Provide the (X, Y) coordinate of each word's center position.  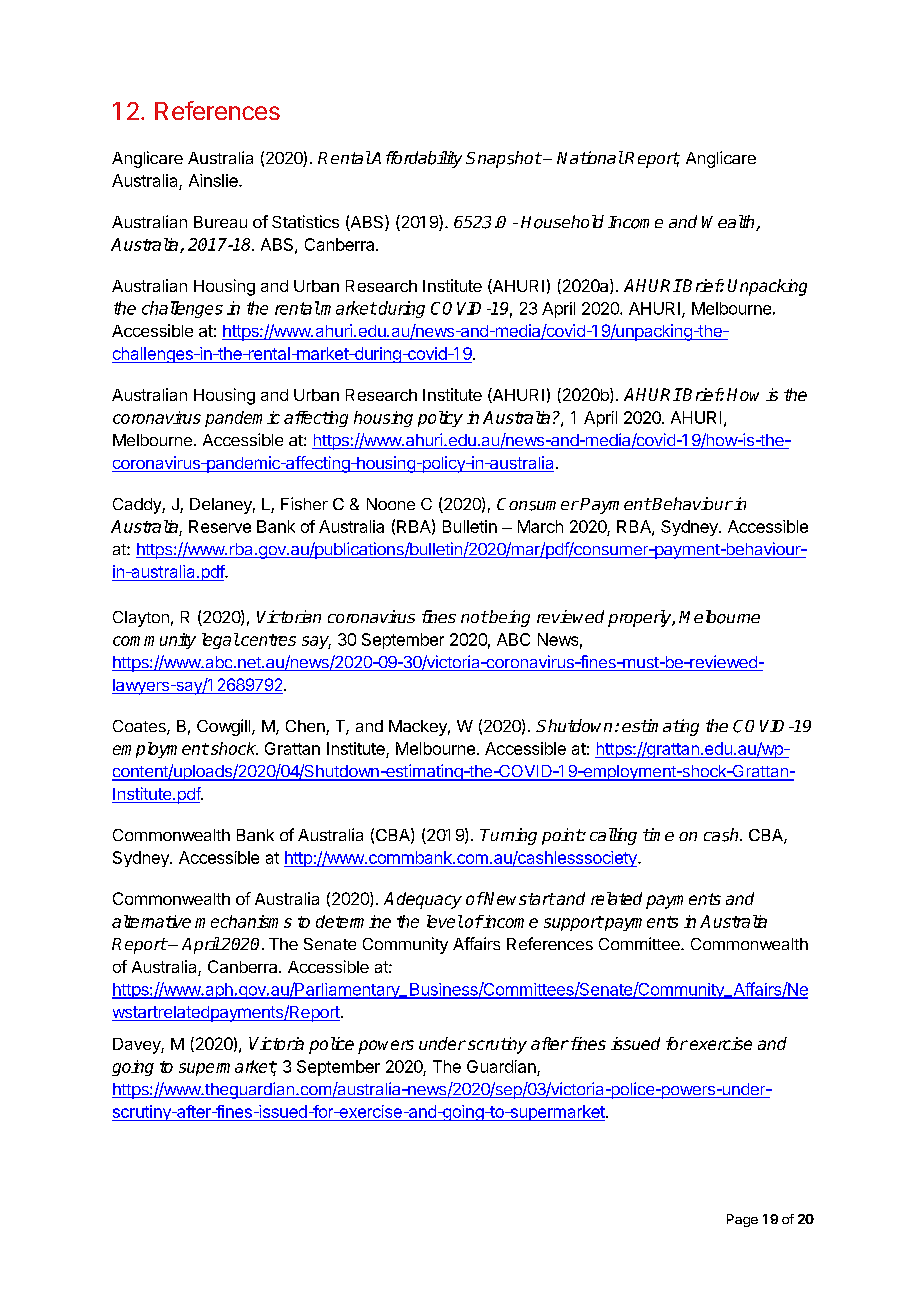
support (573, 923)
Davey (137, 1046)
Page (742, 1220)
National (590, 157)
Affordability (416, 159)
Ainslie (214, 180)
